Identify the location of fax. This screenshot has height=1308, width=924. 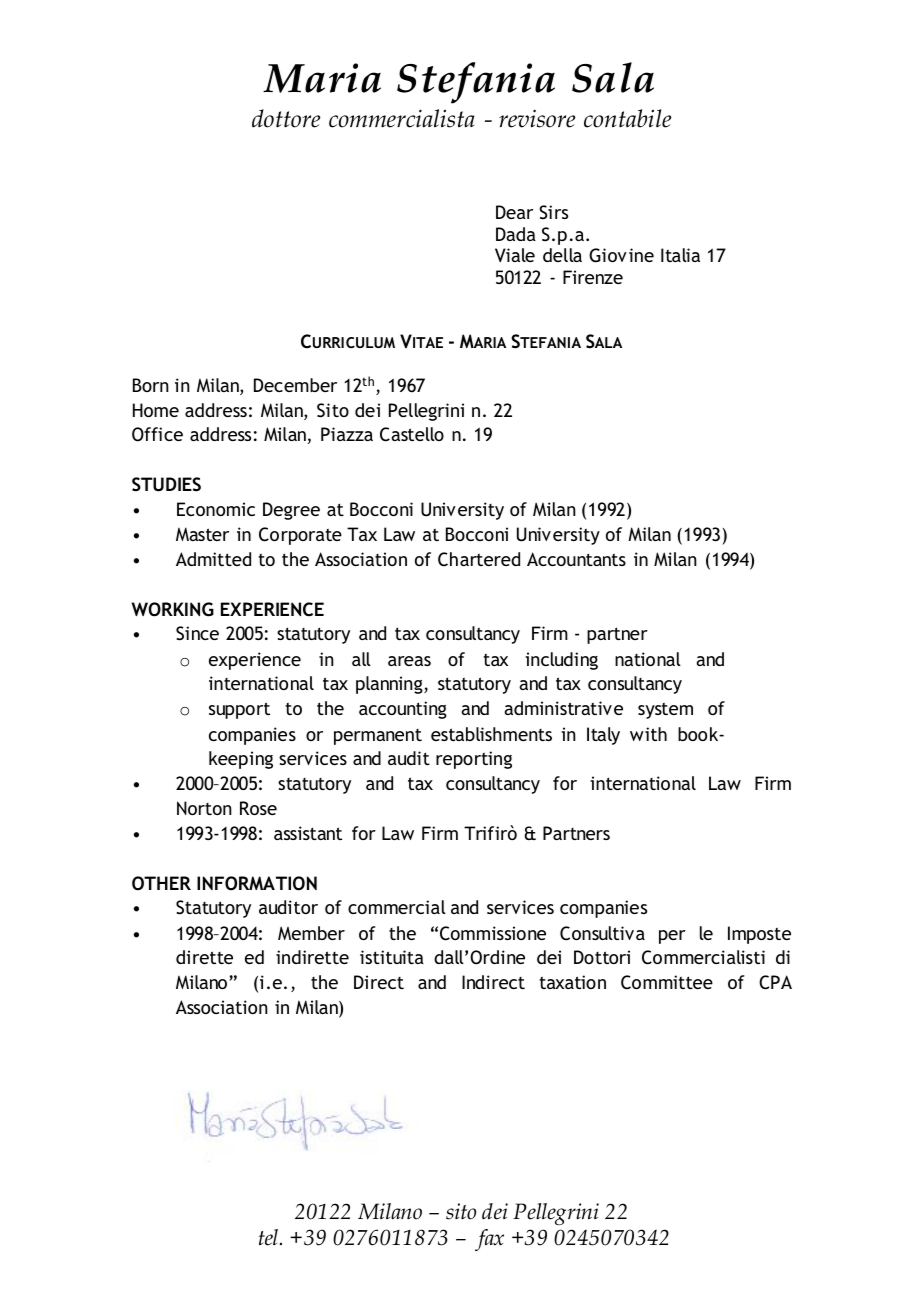
(489, 1240).
